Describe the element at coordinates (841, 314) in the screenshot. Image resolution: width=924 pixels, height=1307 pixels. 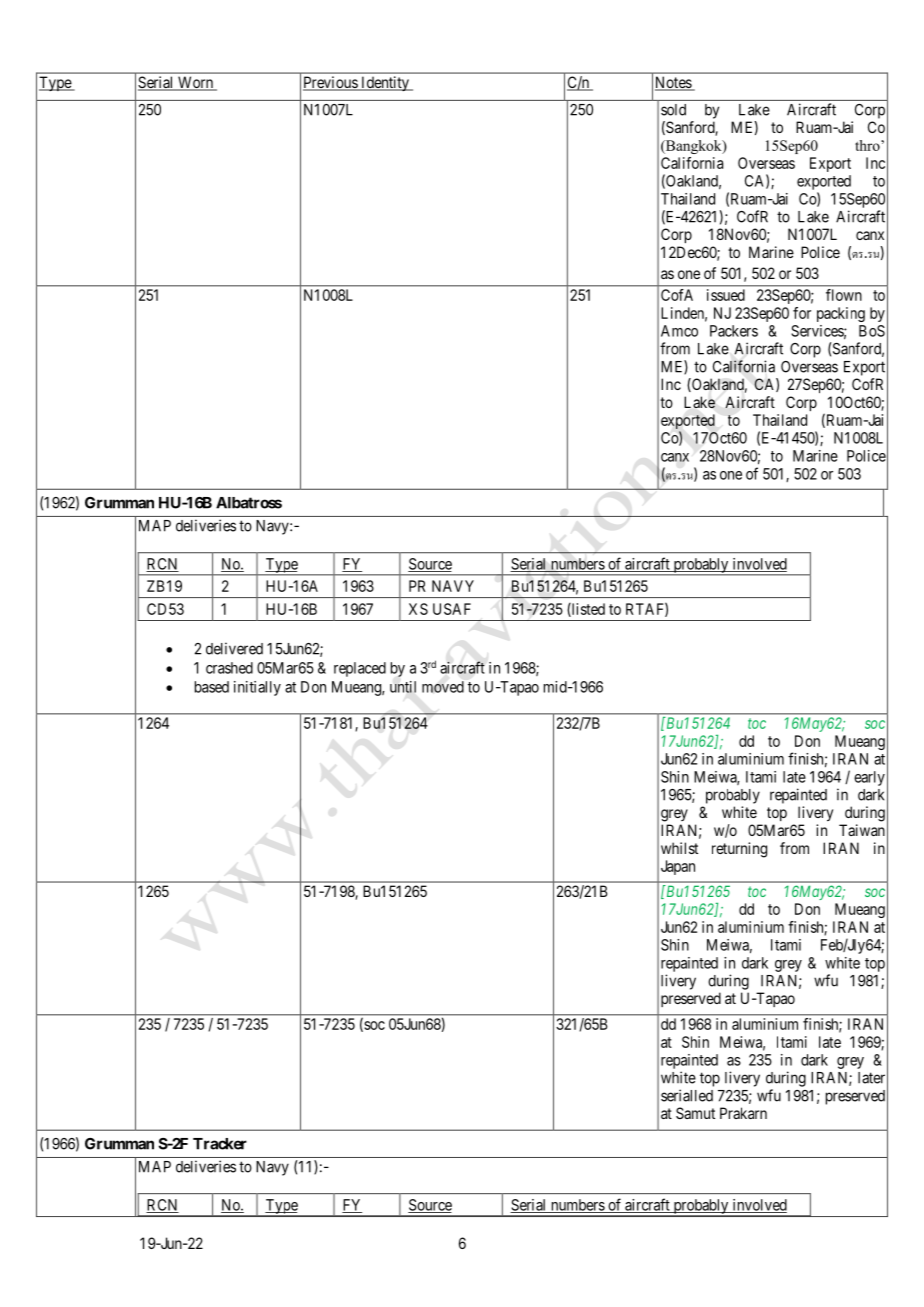
I see `packing` at that location.
